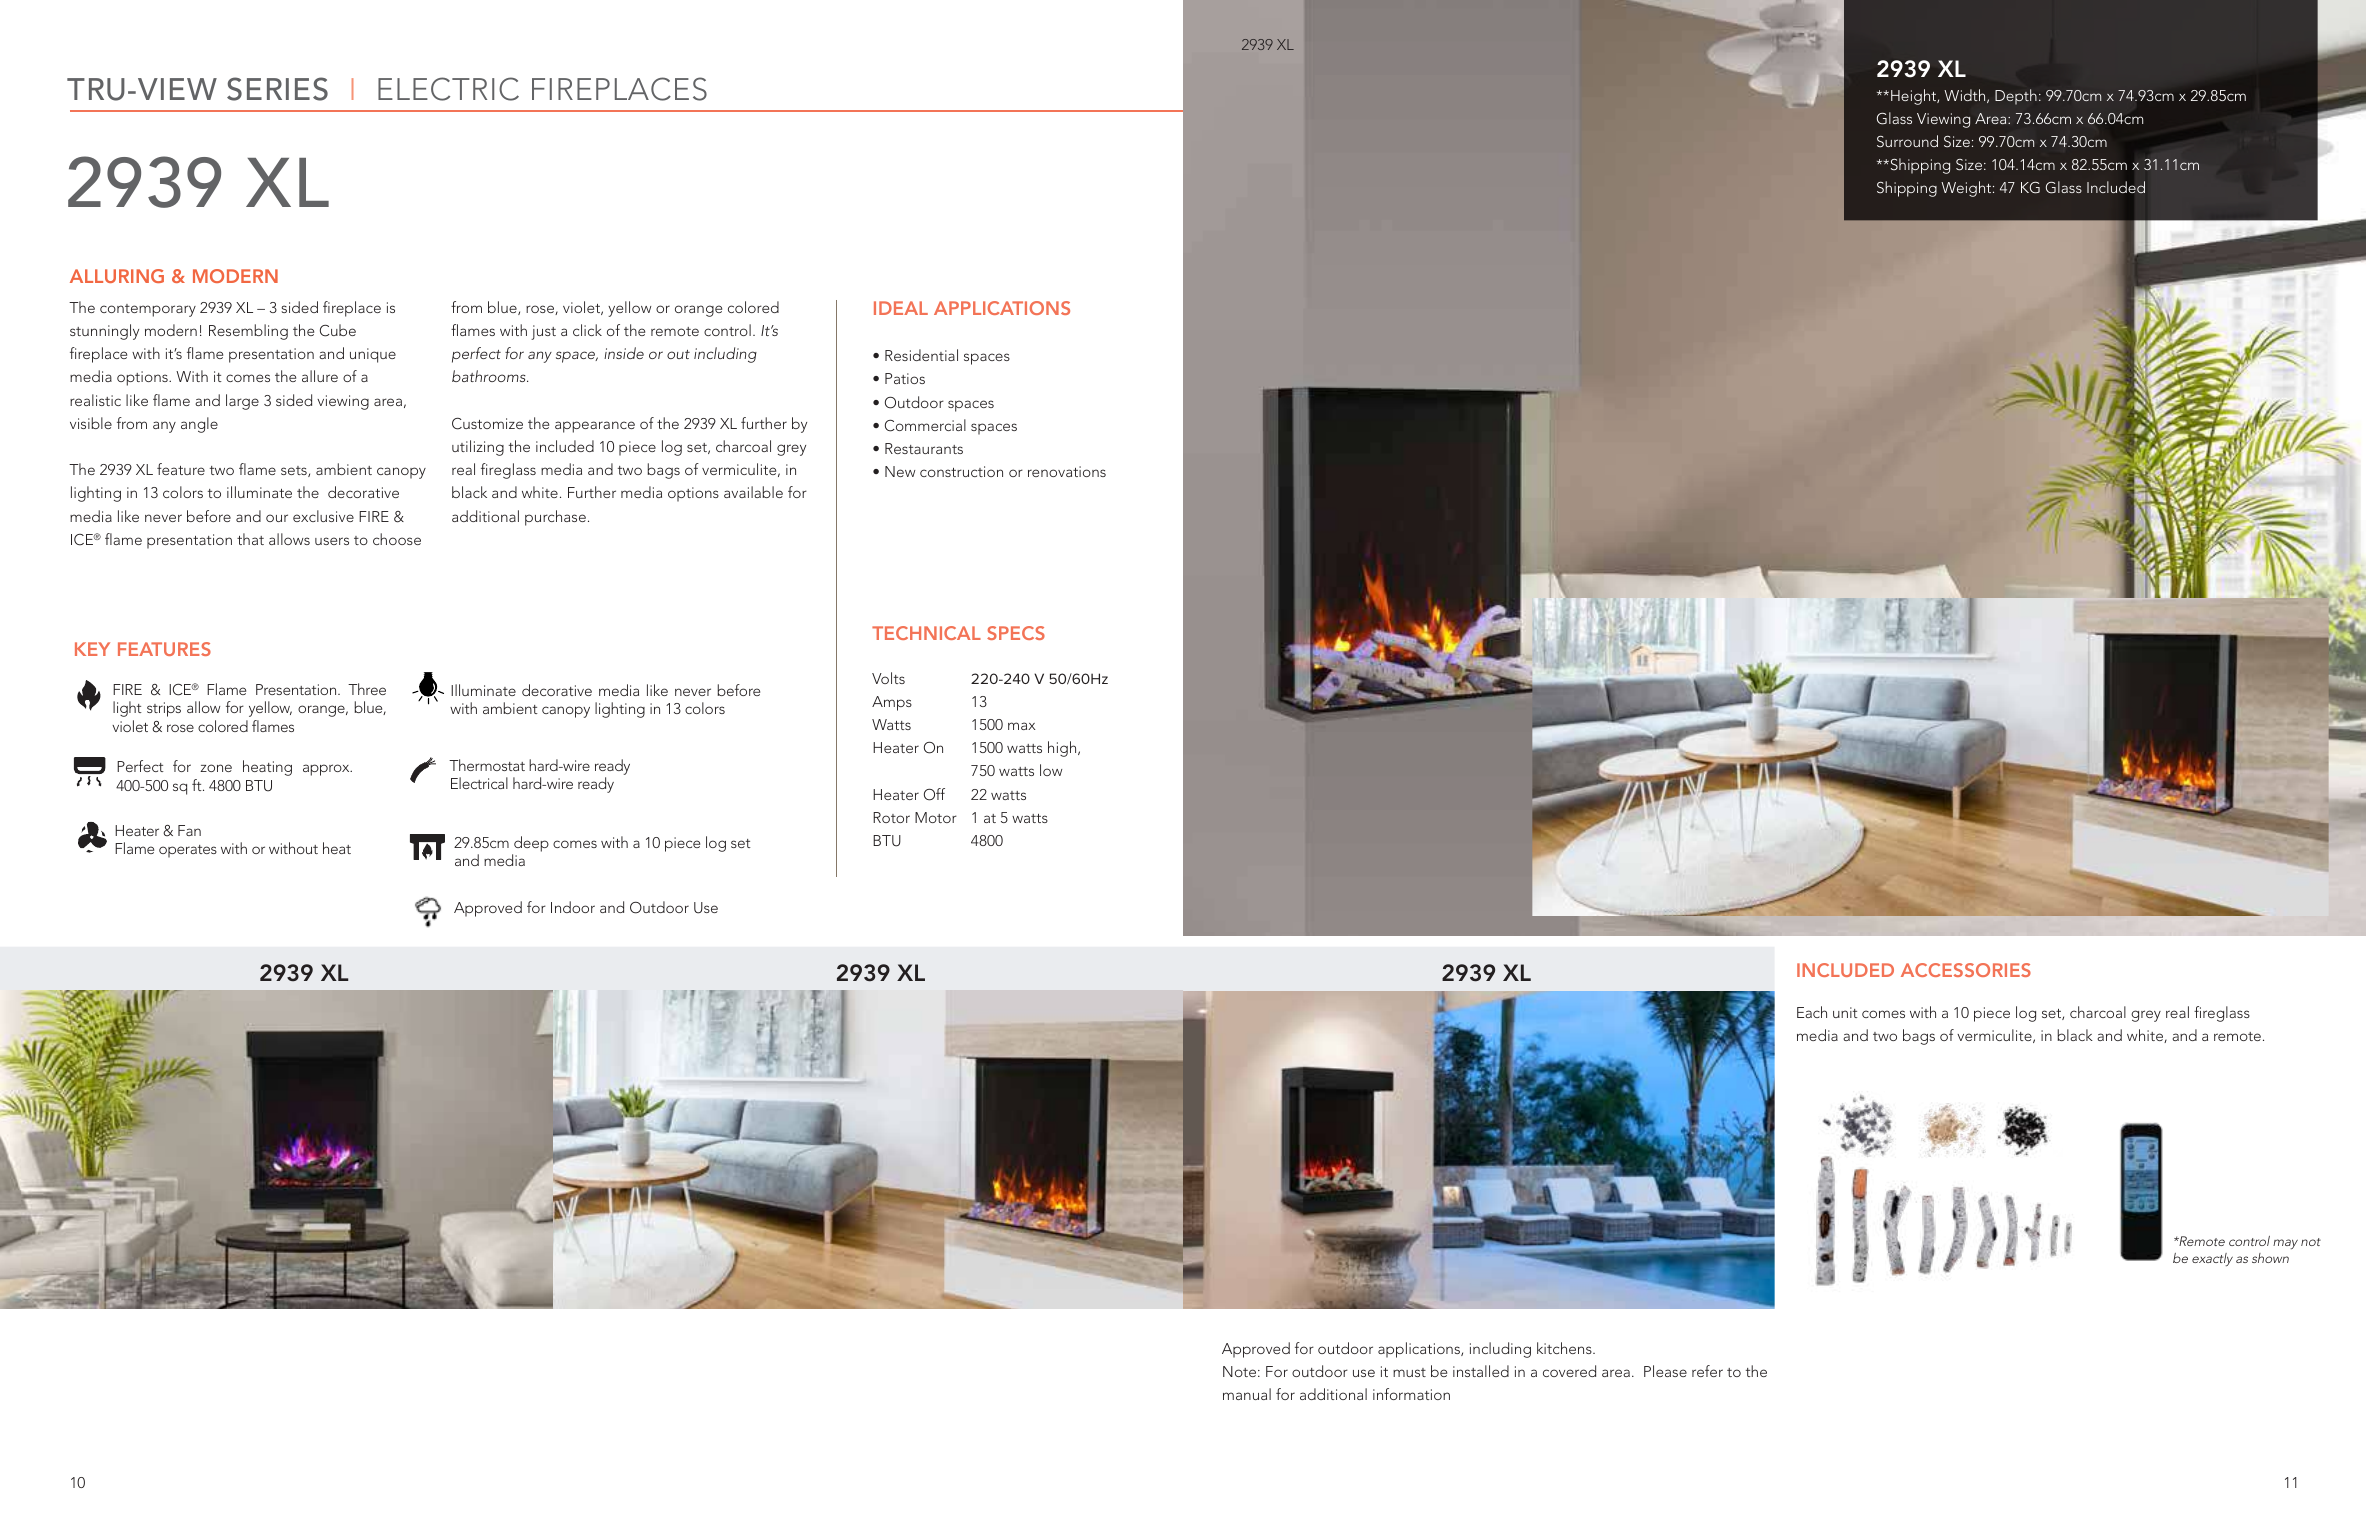  What do you see at coordinates (901, 308) in the document?
I see `IDEAL` at bounding box center [901, 308].
